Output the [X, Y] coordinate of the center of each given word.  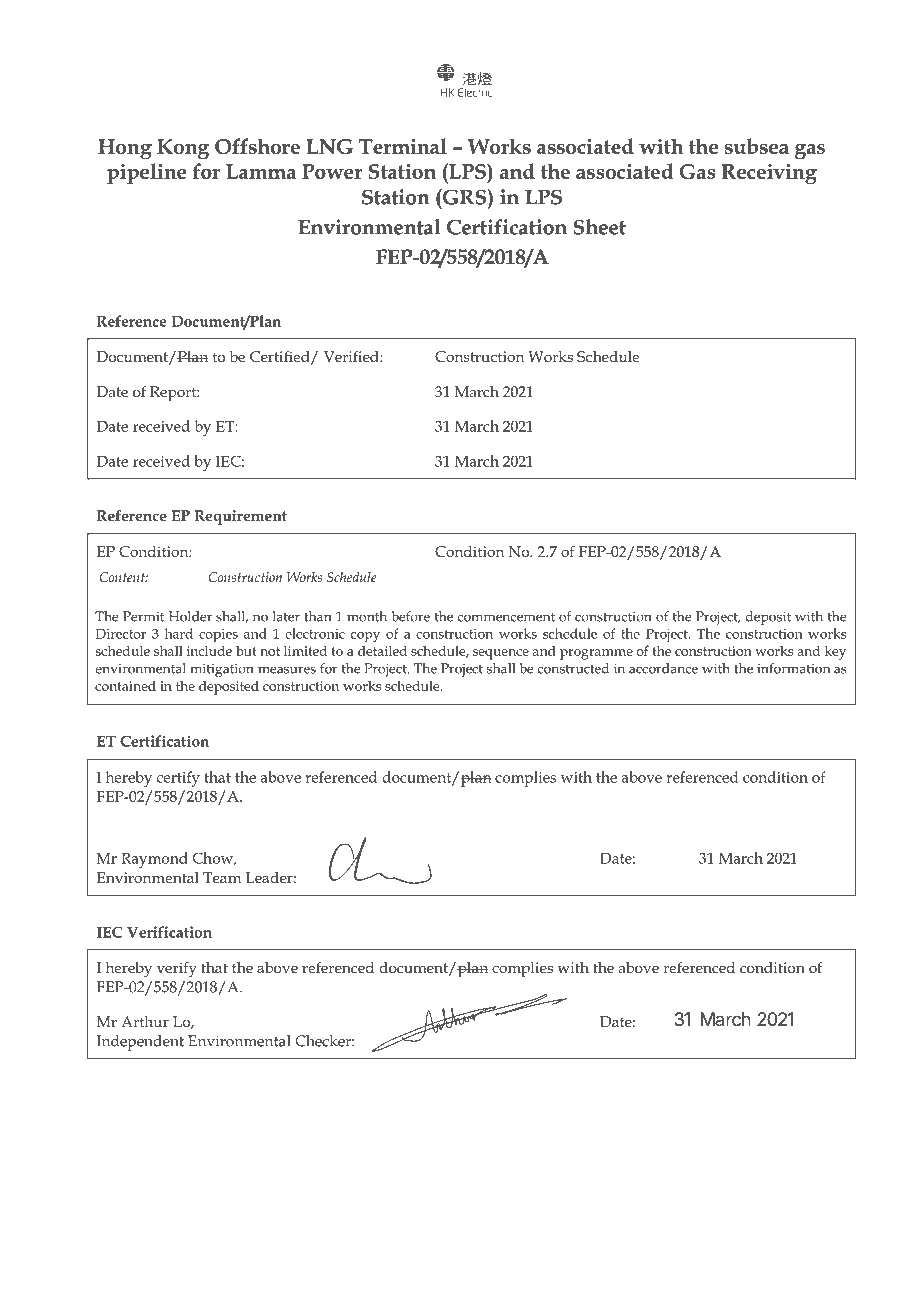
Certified [281, 358]
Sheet [599, 227]
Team [222, 877]
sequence [501, 654]
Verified [352, 356]
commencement [506, 617]
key [835, 652]
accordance [663, 668]
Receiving [769, 174]
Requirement [240, 517]
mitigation [222, 670]
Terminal [403, 146]
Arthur [145, 1021]
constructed [573, 668]
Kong [183, 149]
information [793, 668]
